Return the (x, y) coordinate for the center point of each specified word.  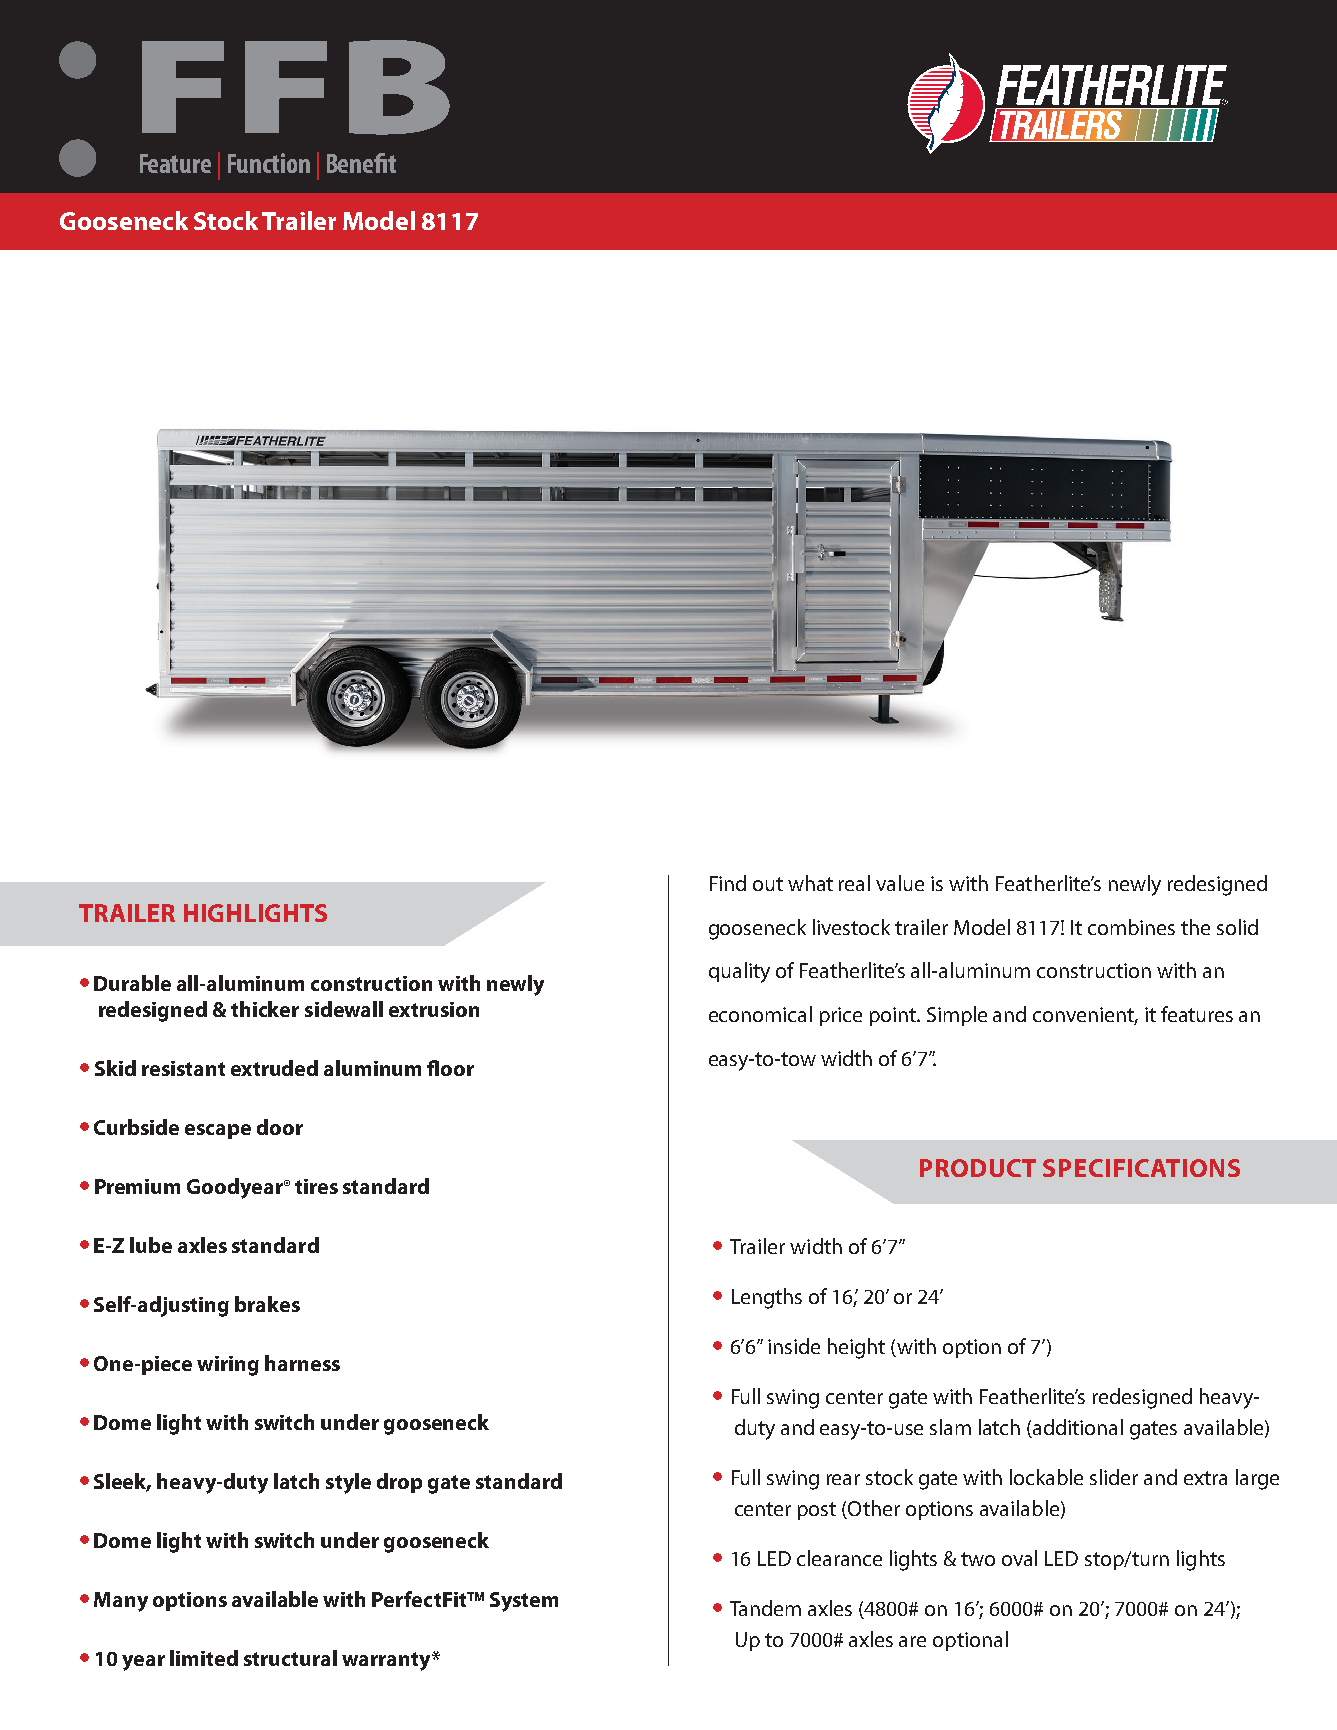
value (900, 883)
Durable (132, 983)
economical (760, 1014)
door (280, 1127)
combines (1131, 927)
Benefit (361, 163)
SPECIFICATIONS (1141, 1168)
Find (728, 883)
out (768, 884)
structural (290, 1658)
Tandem (765, 1608)
